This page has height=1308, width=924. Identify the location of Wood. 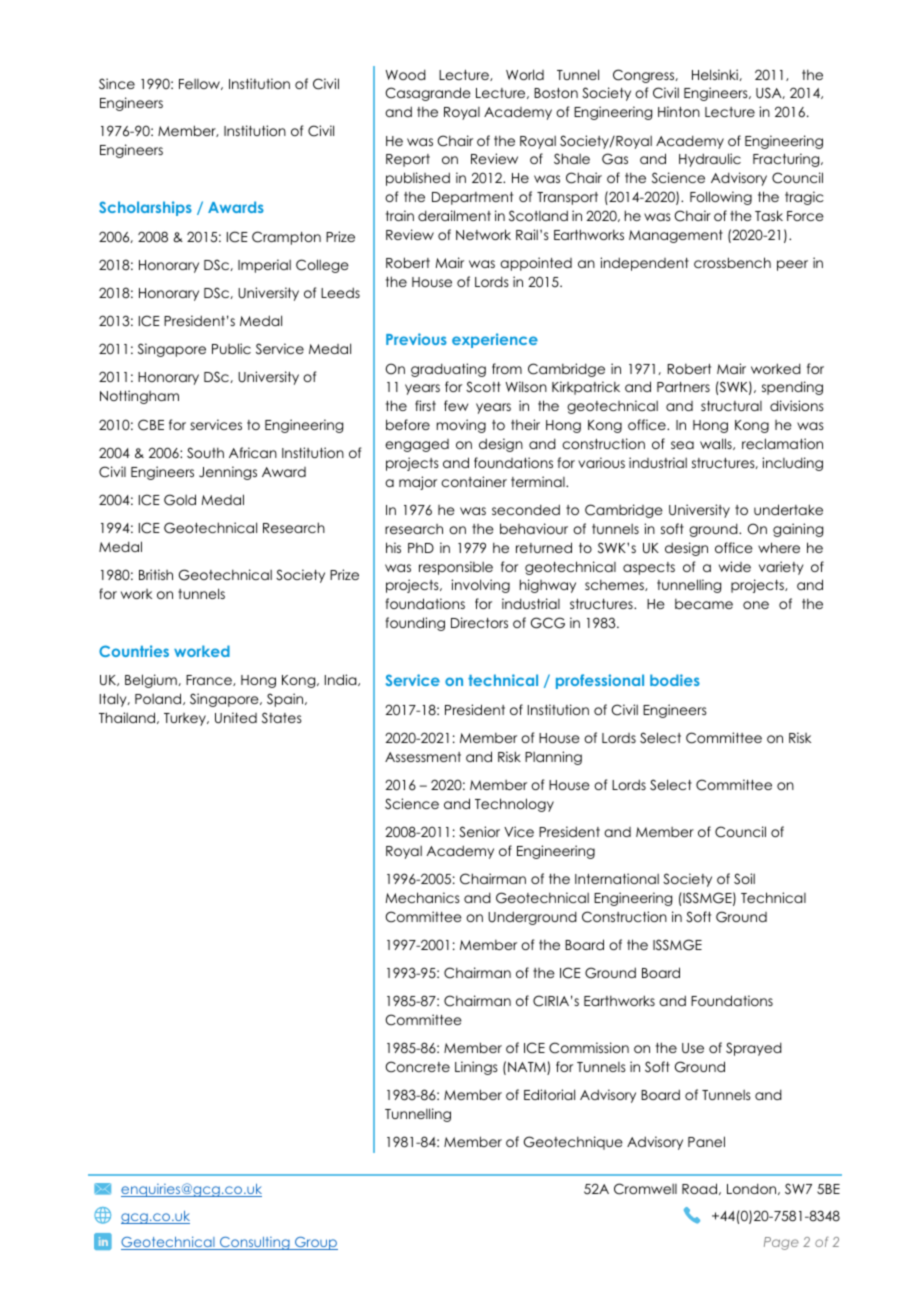
(405, 74).
